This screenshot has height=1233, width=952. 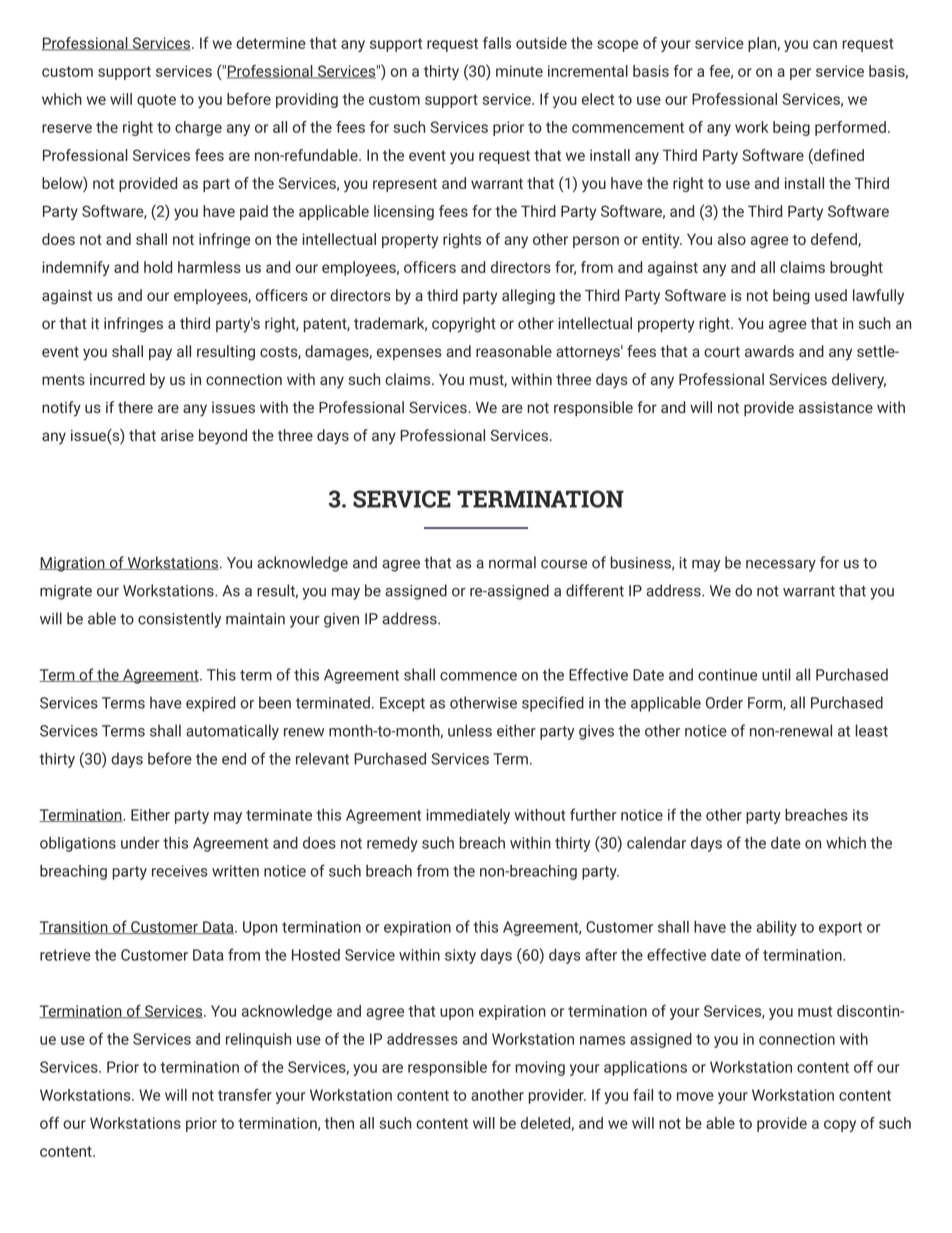 What do you see at coordinates (135, 407) in the screenshot?
I see `there` at bounding box center [135, 407].
